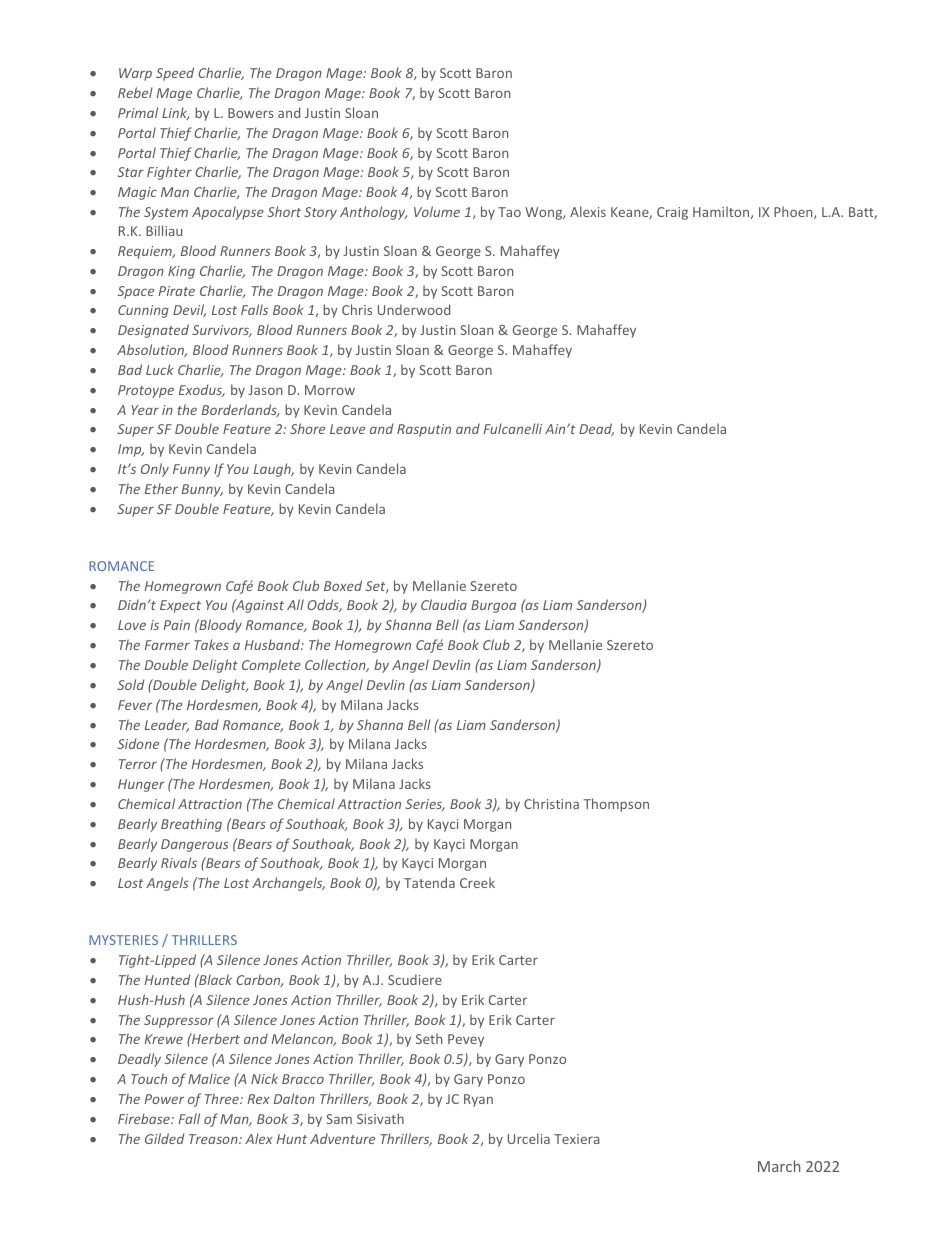  What do you see at coordinates (477, 882) in the screenshot?
I see `Creek` at bounding box center [477, 882].
